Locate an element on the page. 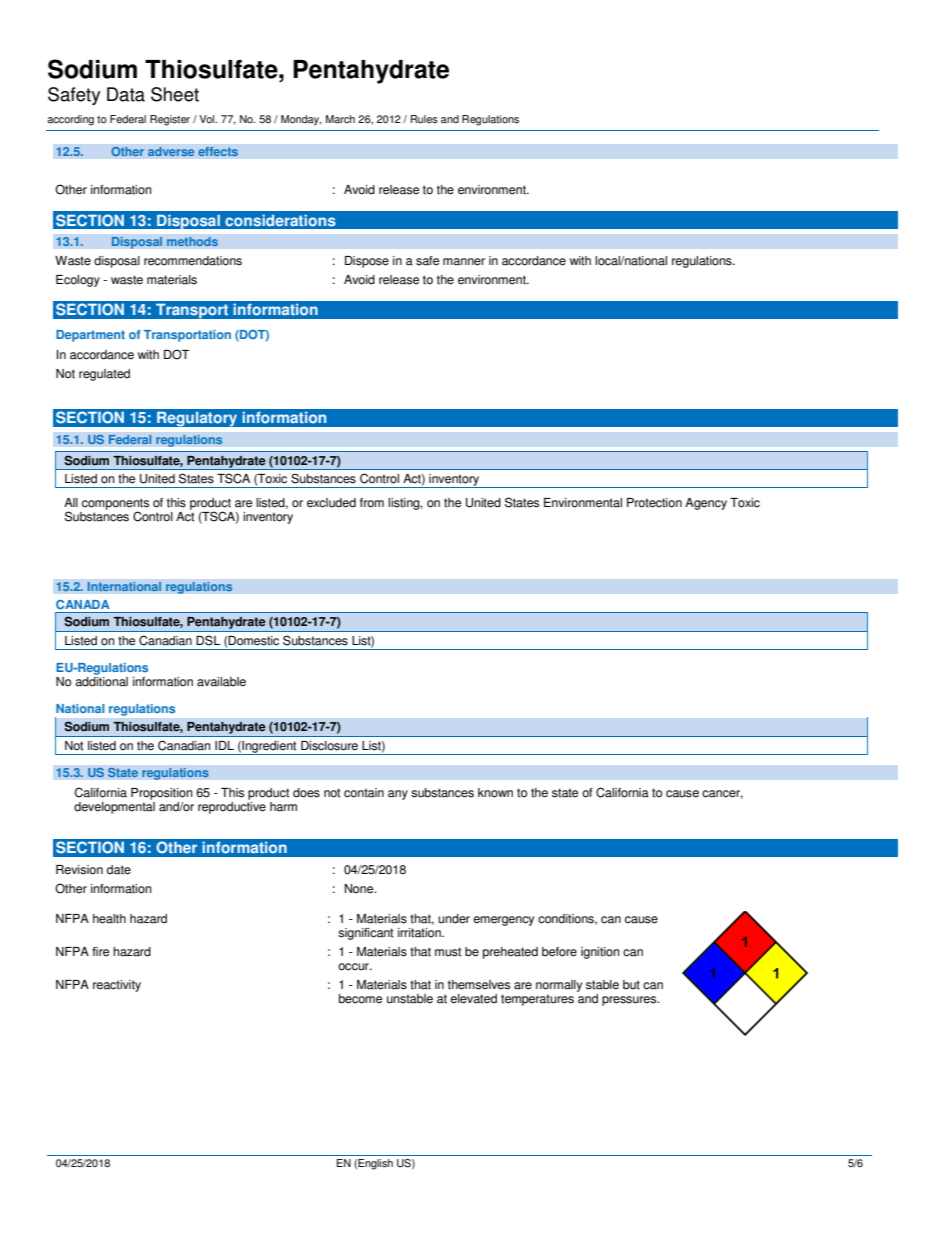  Dispose is located at coordinates (367, 262).
